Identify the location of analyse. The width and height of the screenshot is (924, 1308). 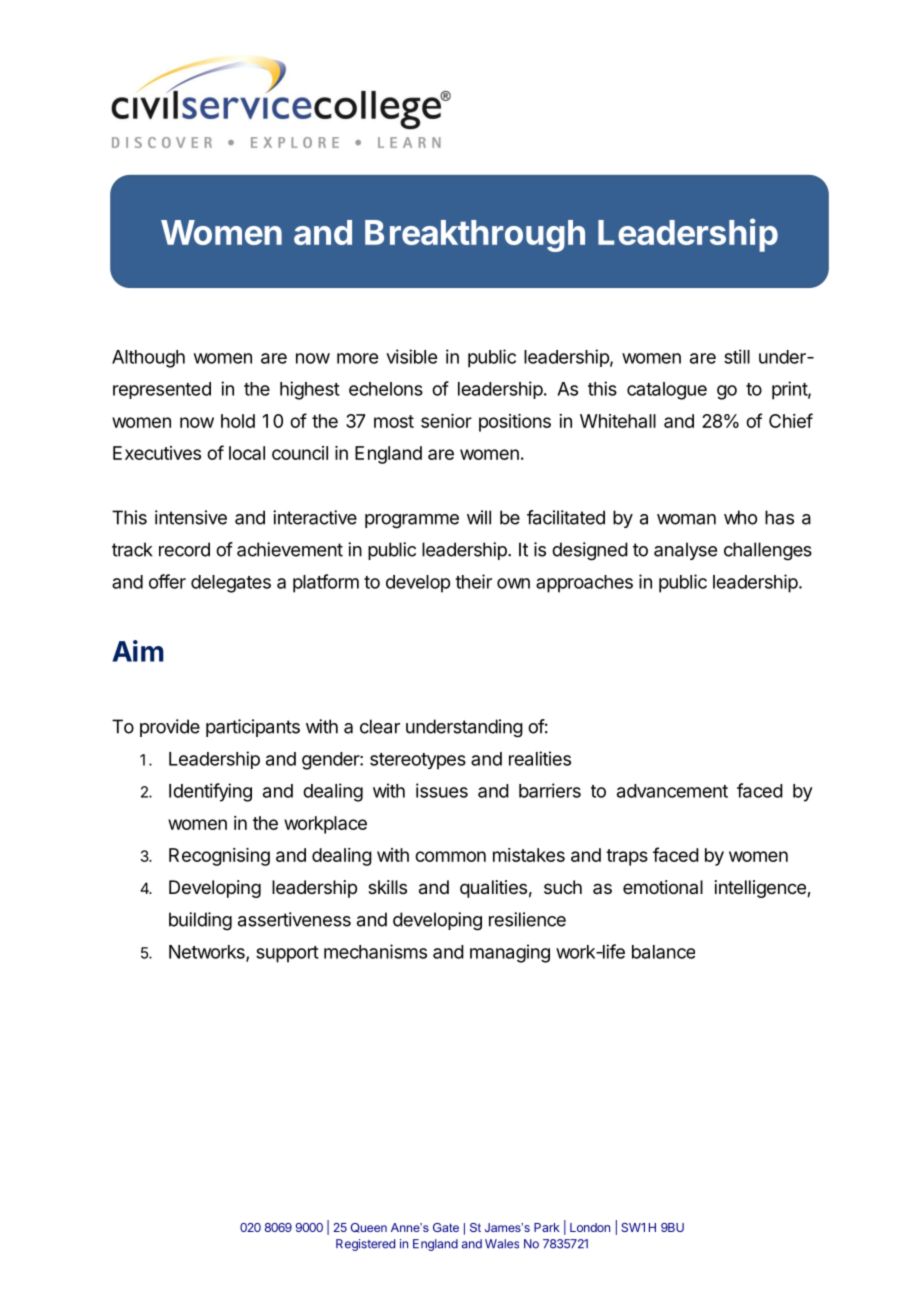
(685, 551).
